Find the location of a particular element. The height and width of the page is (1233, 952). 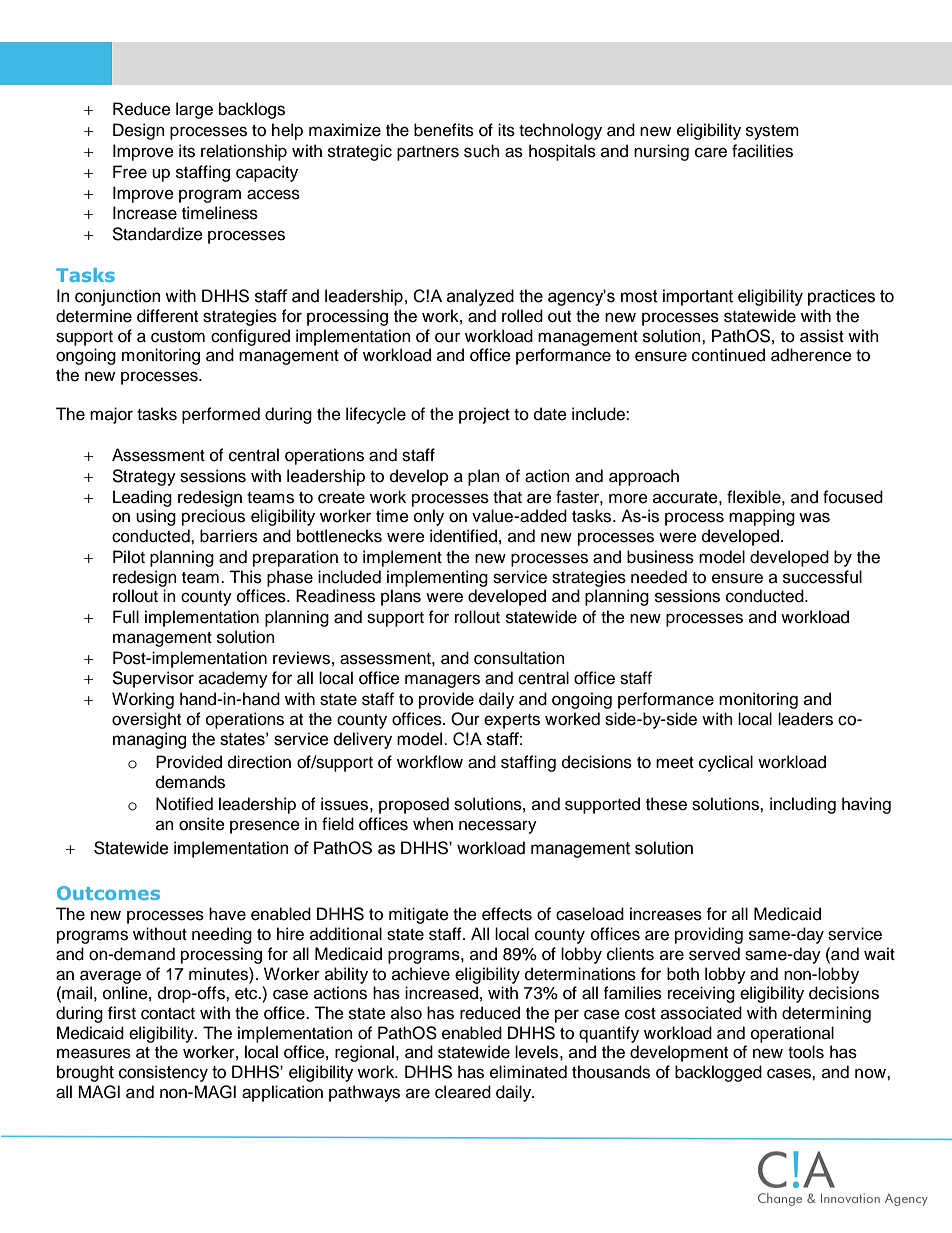

project is located at coordinates (484, 415).
